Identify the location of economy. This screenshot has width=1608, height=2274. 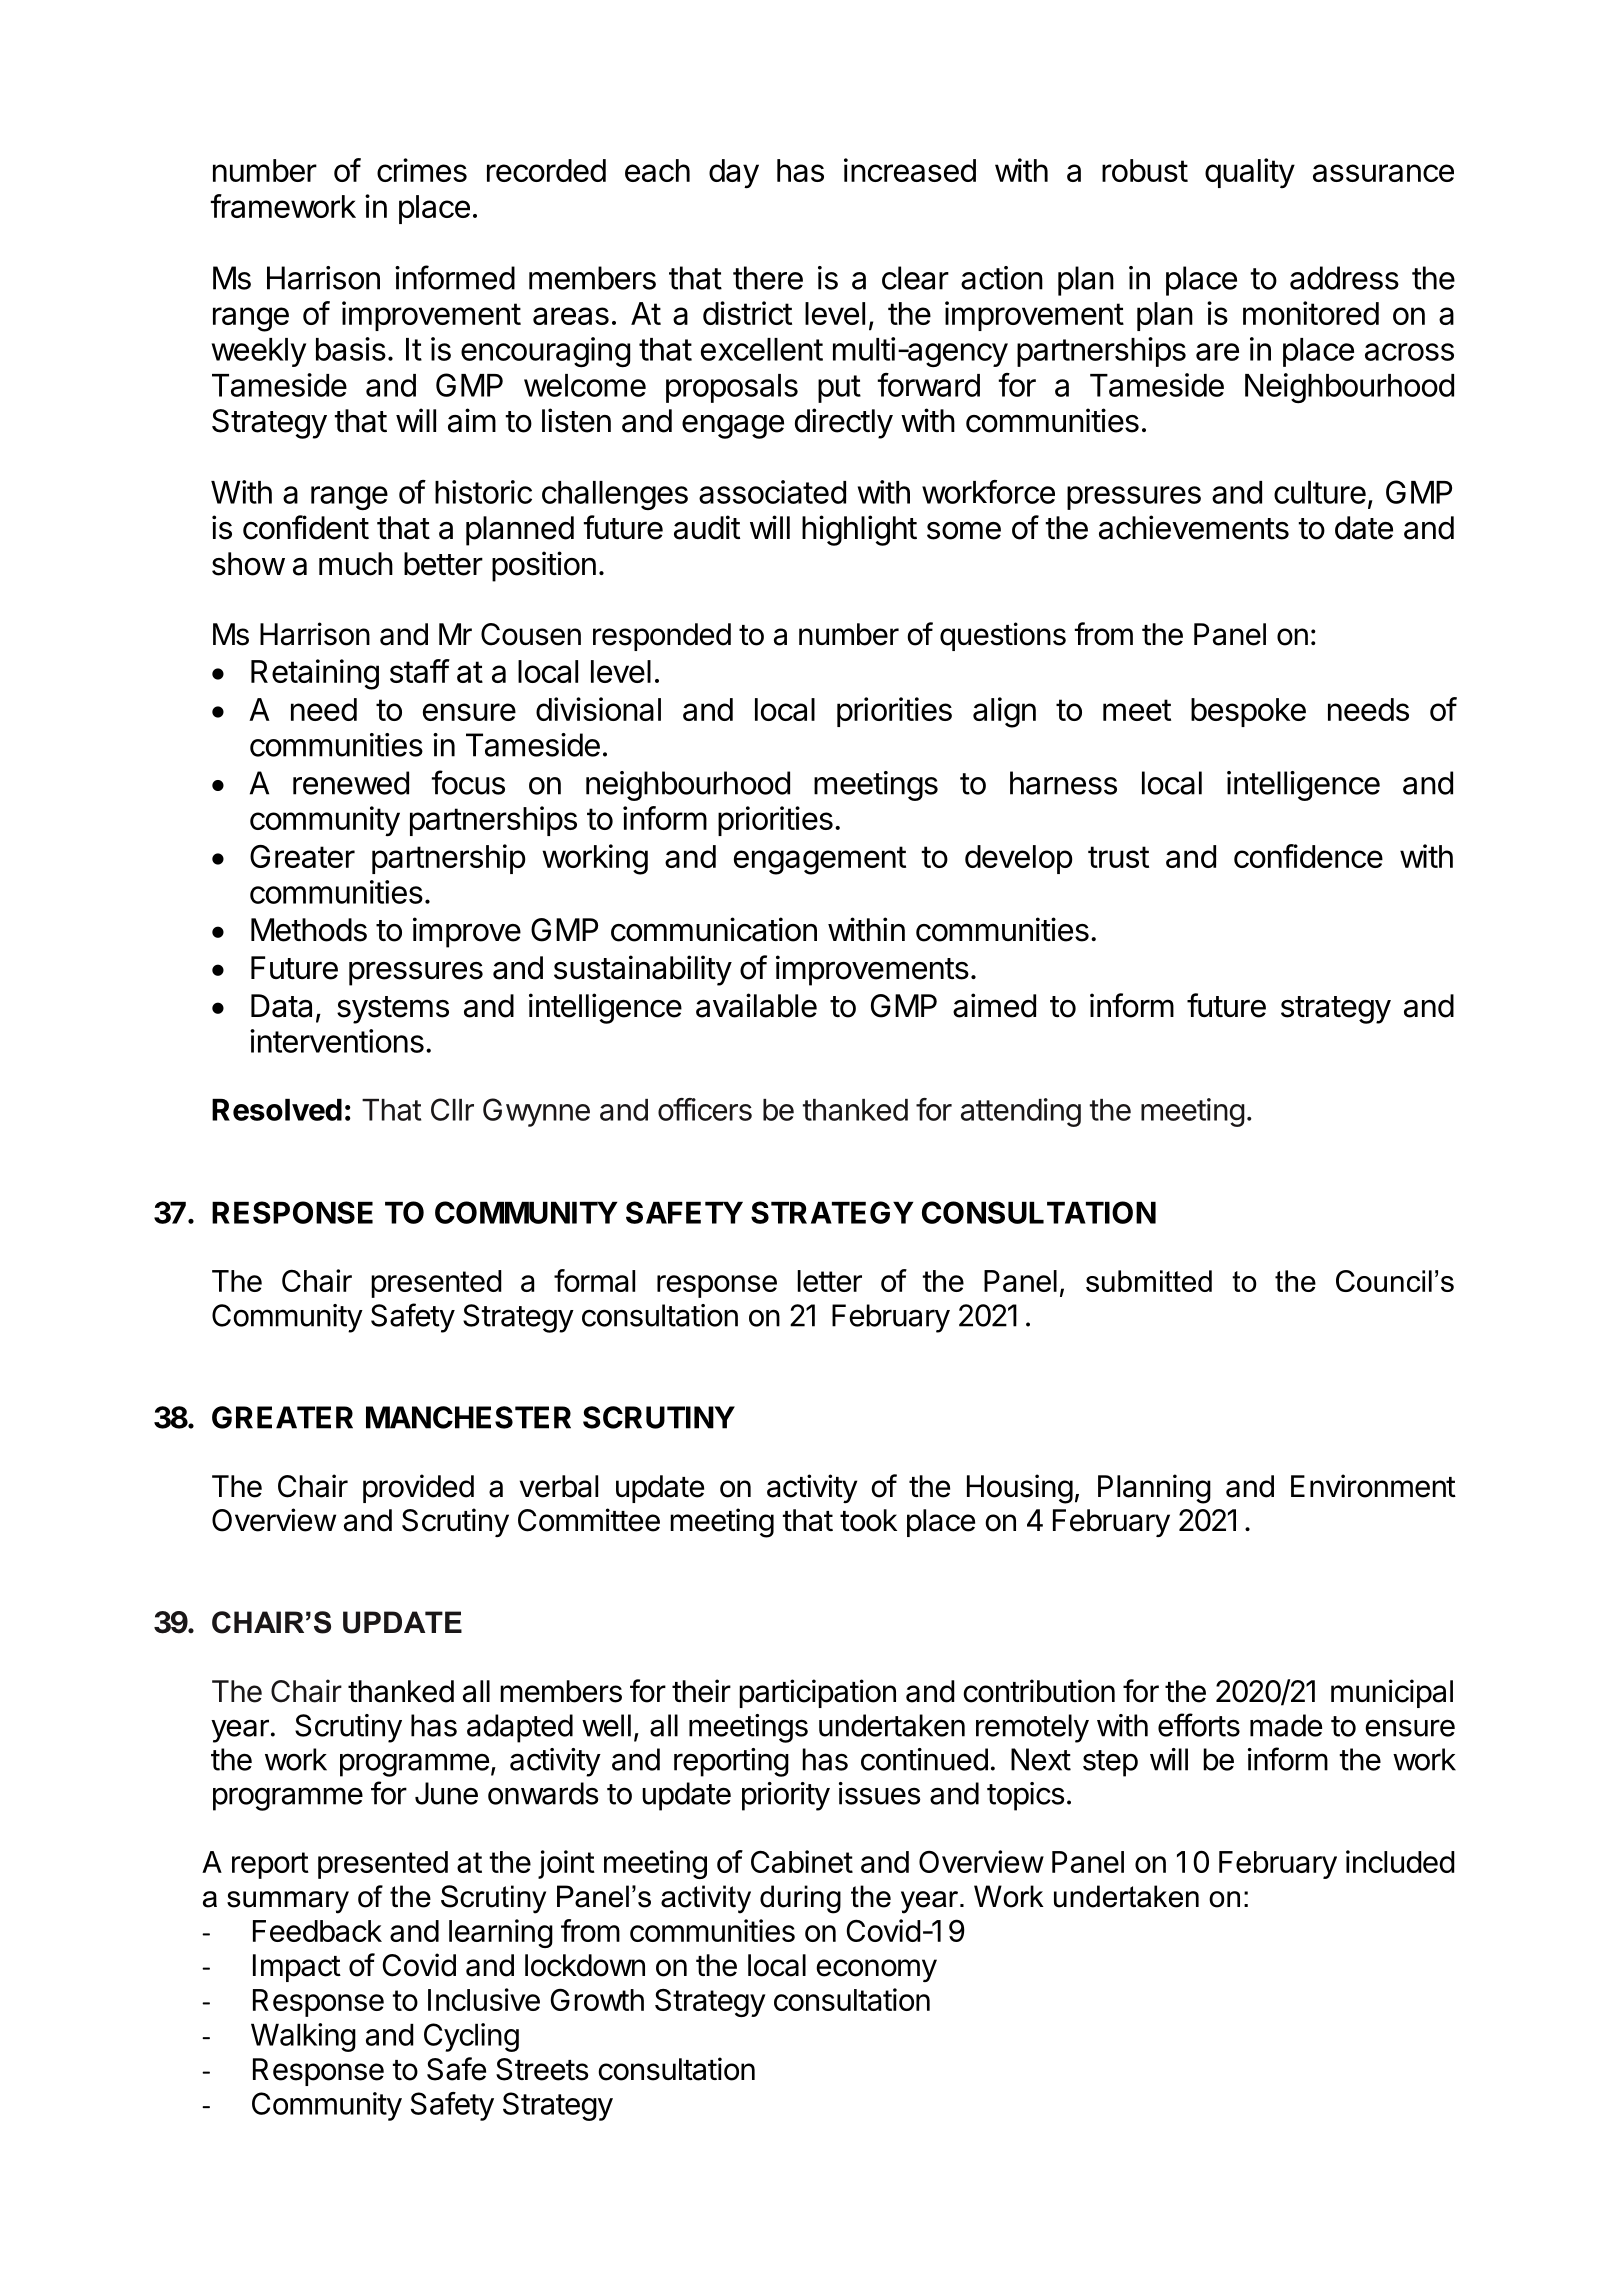
(876, 1970).
